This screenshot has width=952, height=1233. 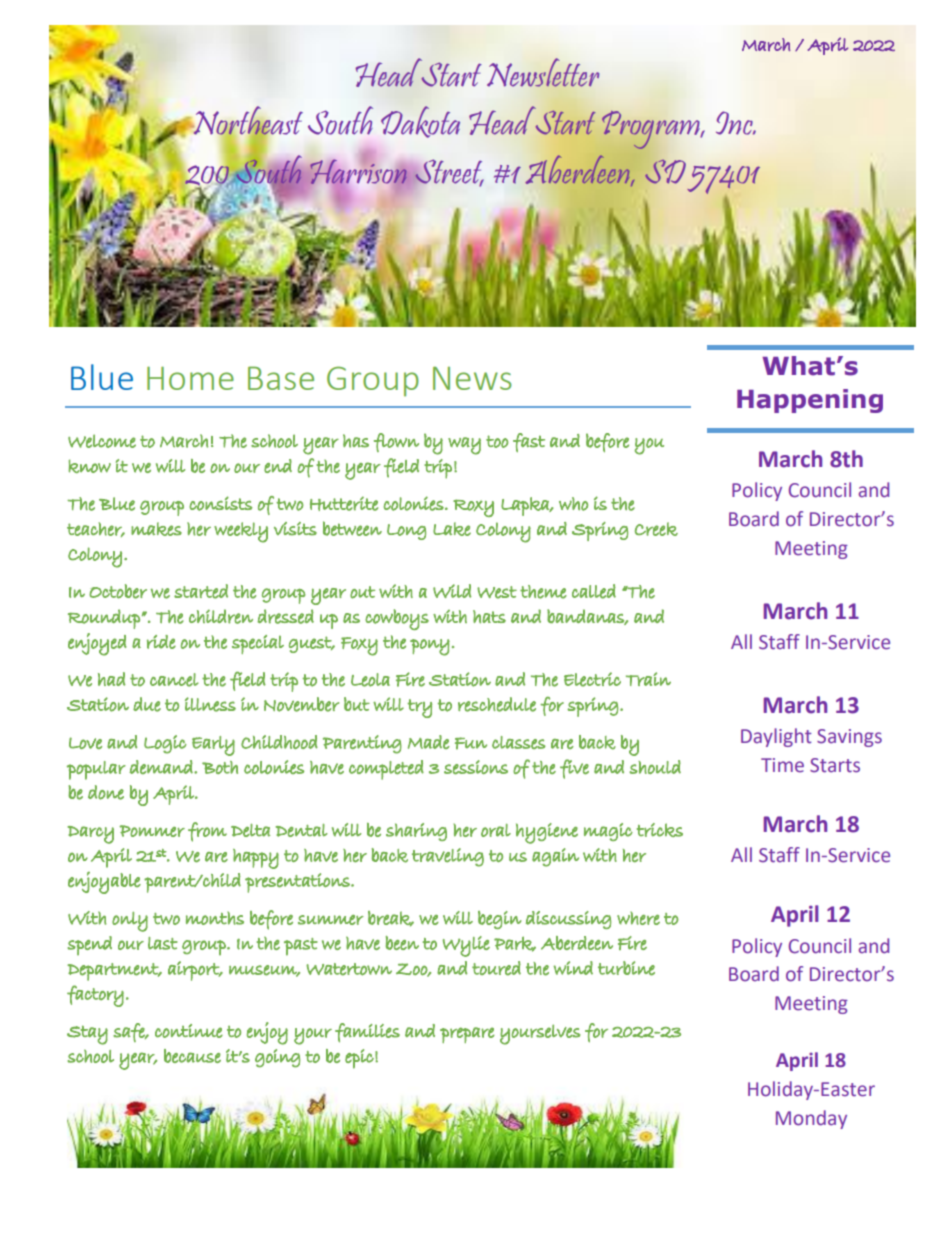 I want to click on prepare, so click(x=467, y=1035).
